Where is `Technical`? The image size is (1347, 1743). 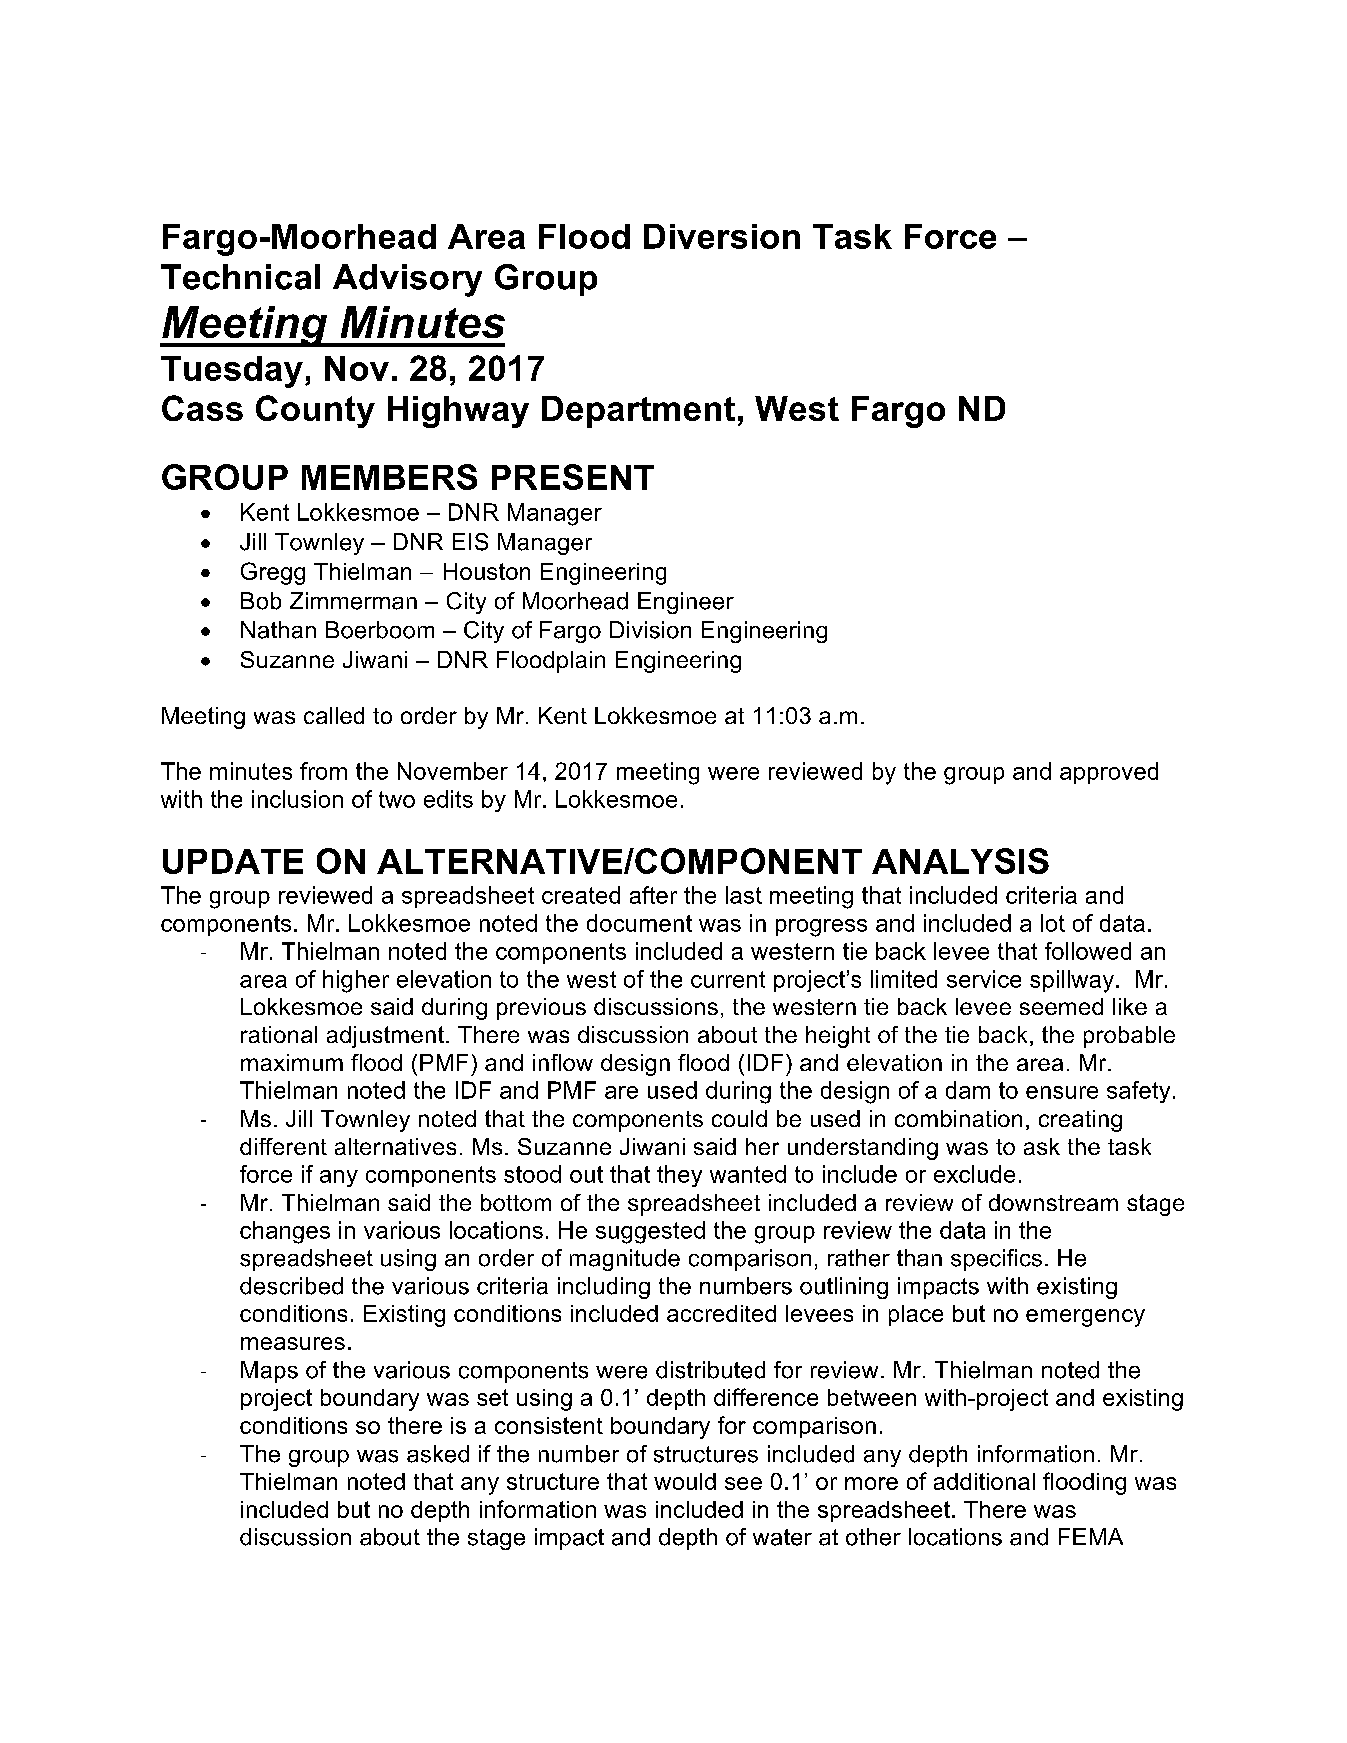 Technical is located at coordinates (240, 277).
